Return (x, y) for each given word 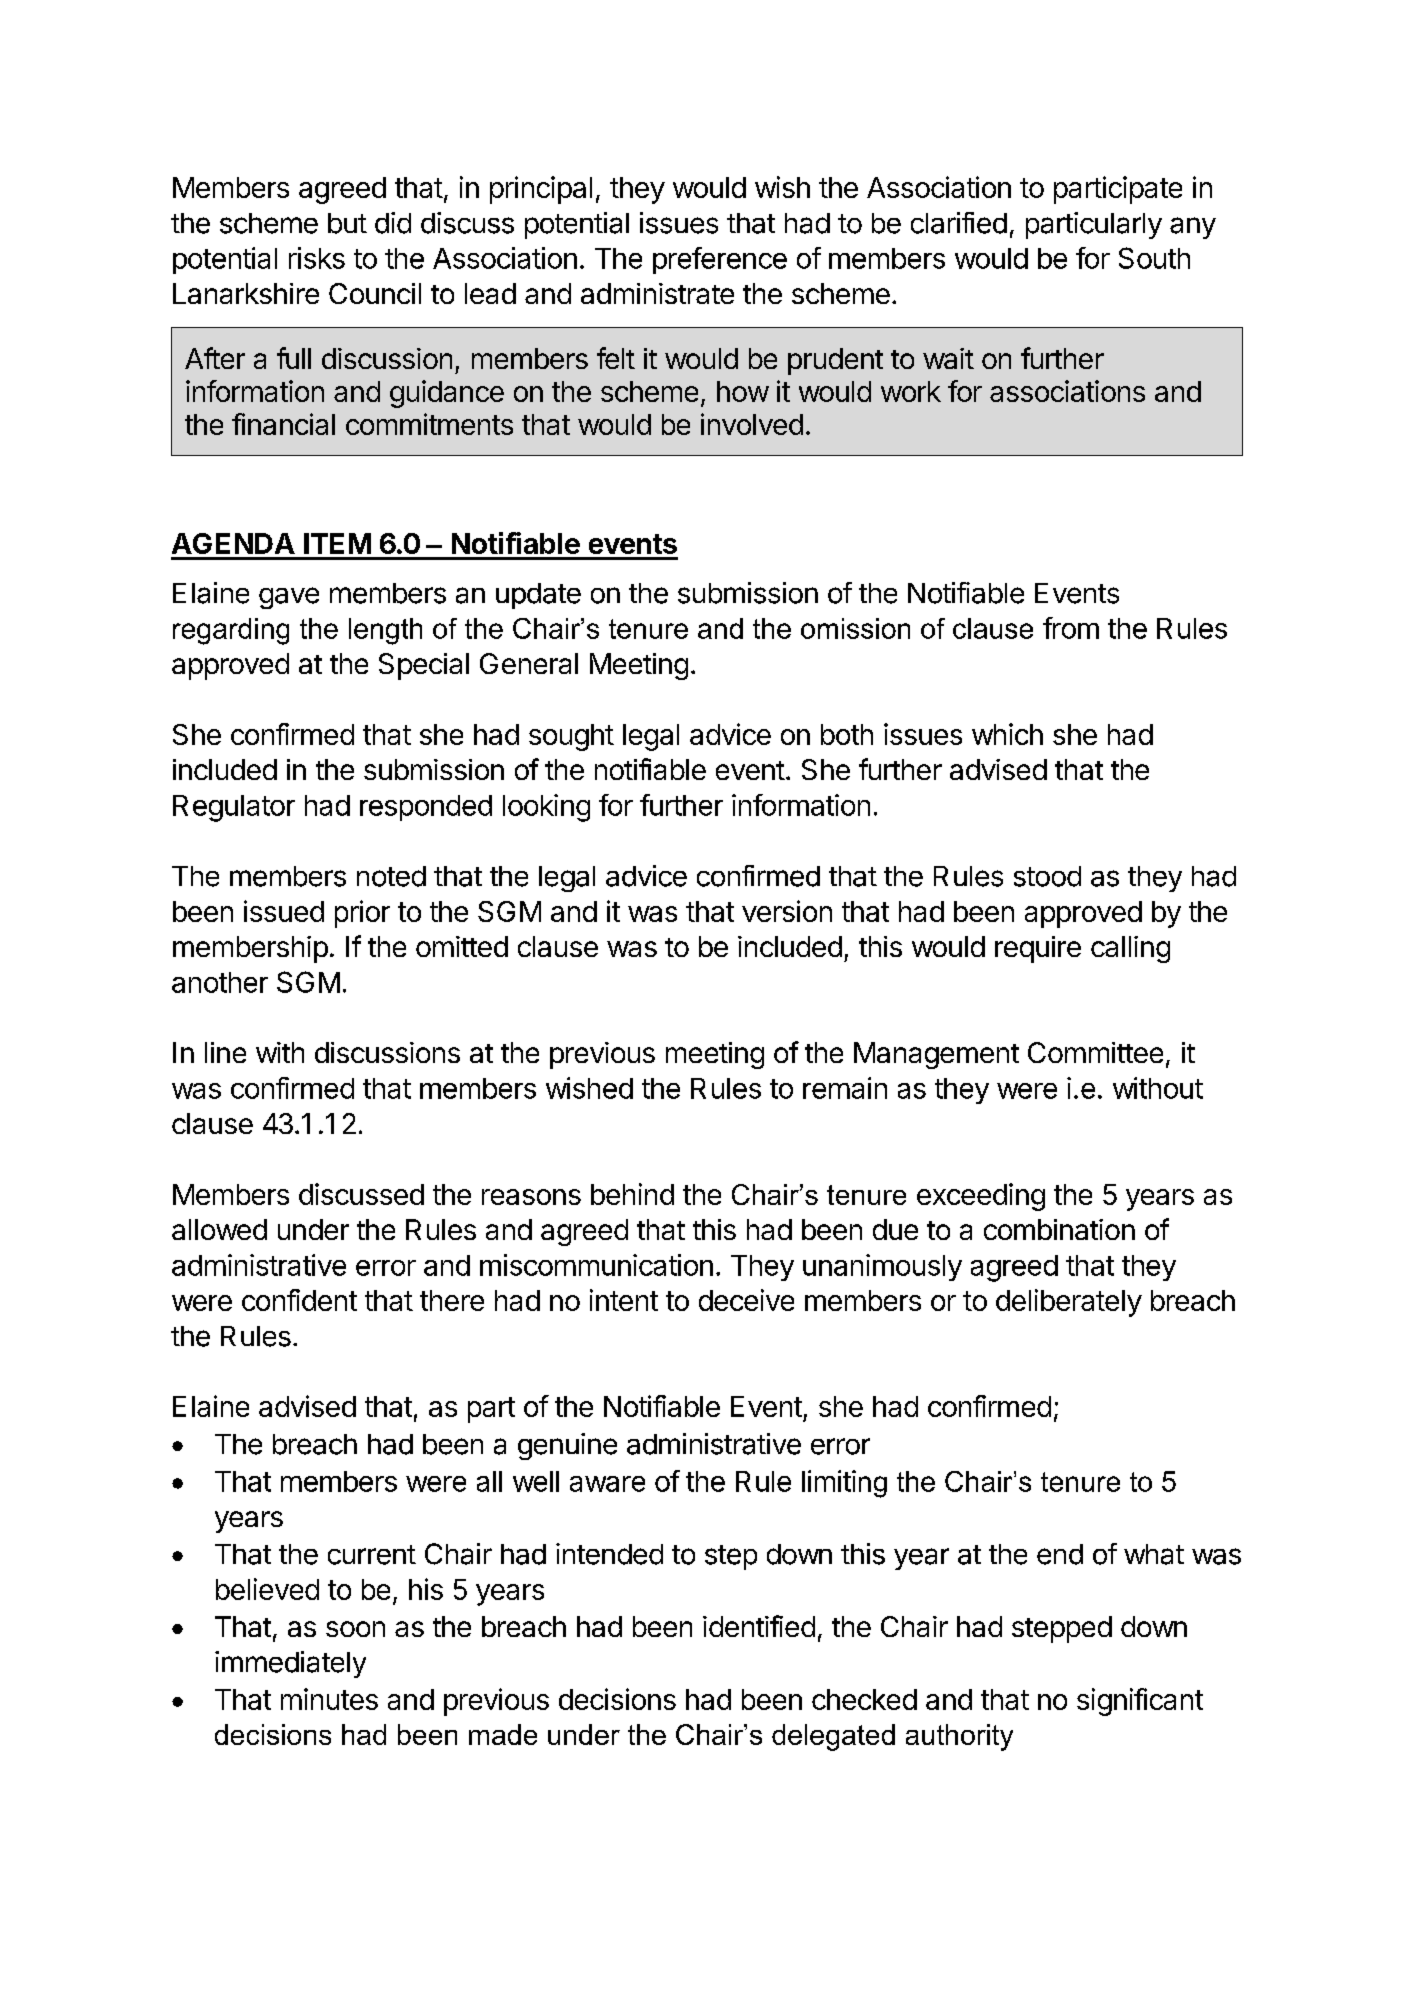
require (1038, 949)
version (787, 911)
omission (855, 628)
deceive (746, 1300)
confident (299, 1300)
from (1071, 628)
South (1154, 258)
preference (720, 260)
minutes (329, 1699)
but (347, 223)
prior (362, 914)
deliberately (1069, 1303)
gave (289, 598)
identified (759, 1626)
